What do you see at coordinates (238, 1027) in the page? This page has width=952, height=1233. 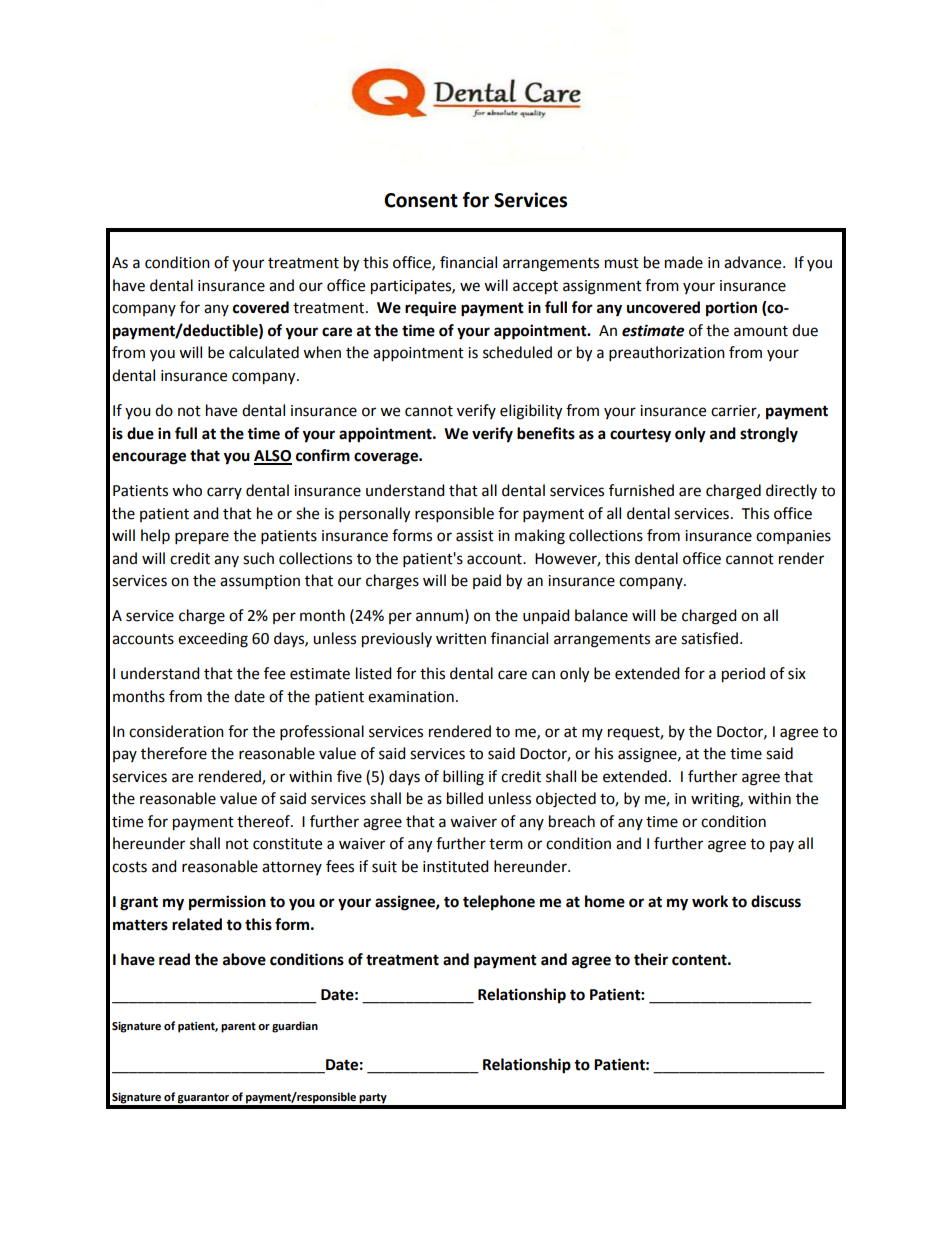 I see `parent` at bounding box center [238, 1027].
